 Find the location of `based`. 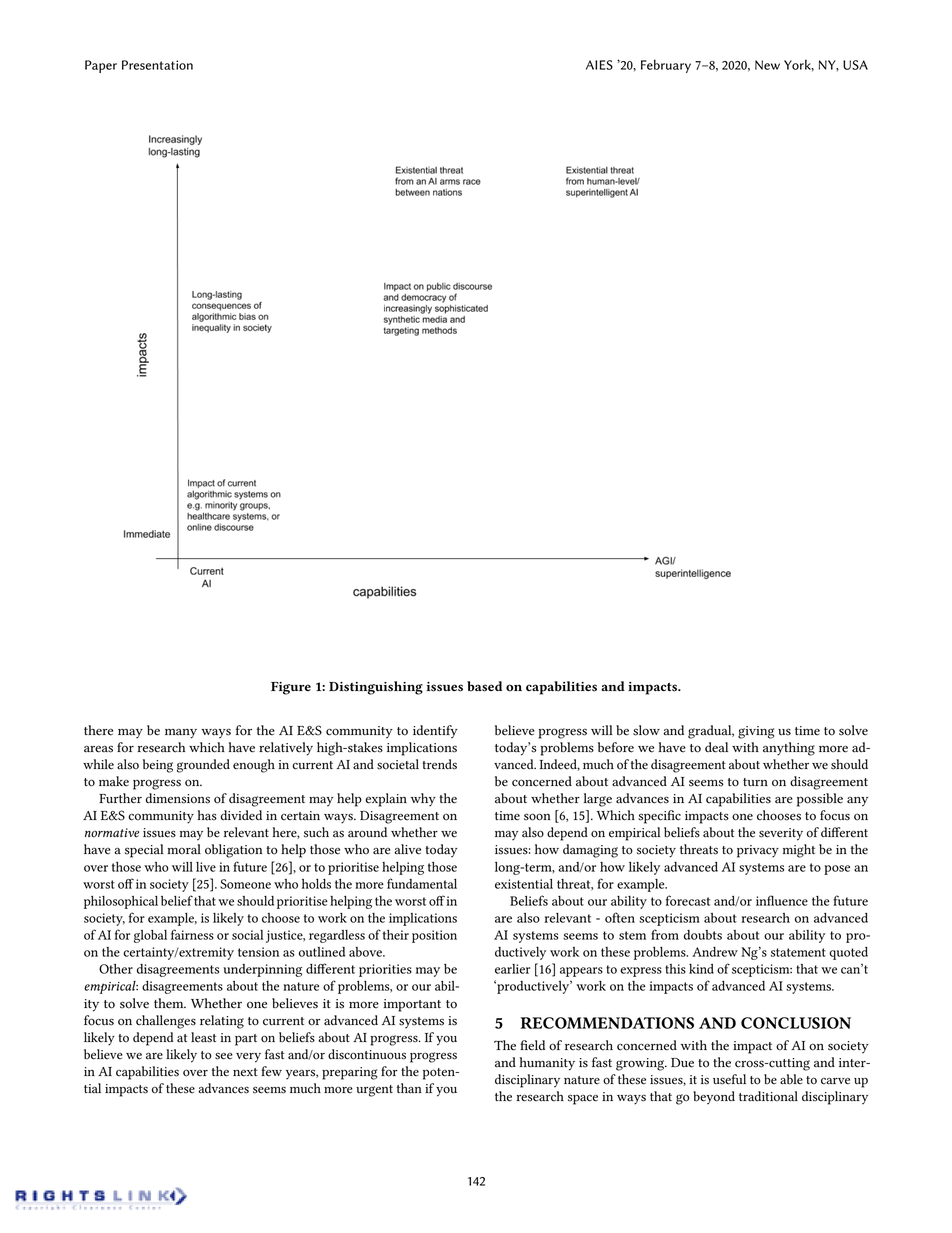

based is located at coordinates (484, 686).
